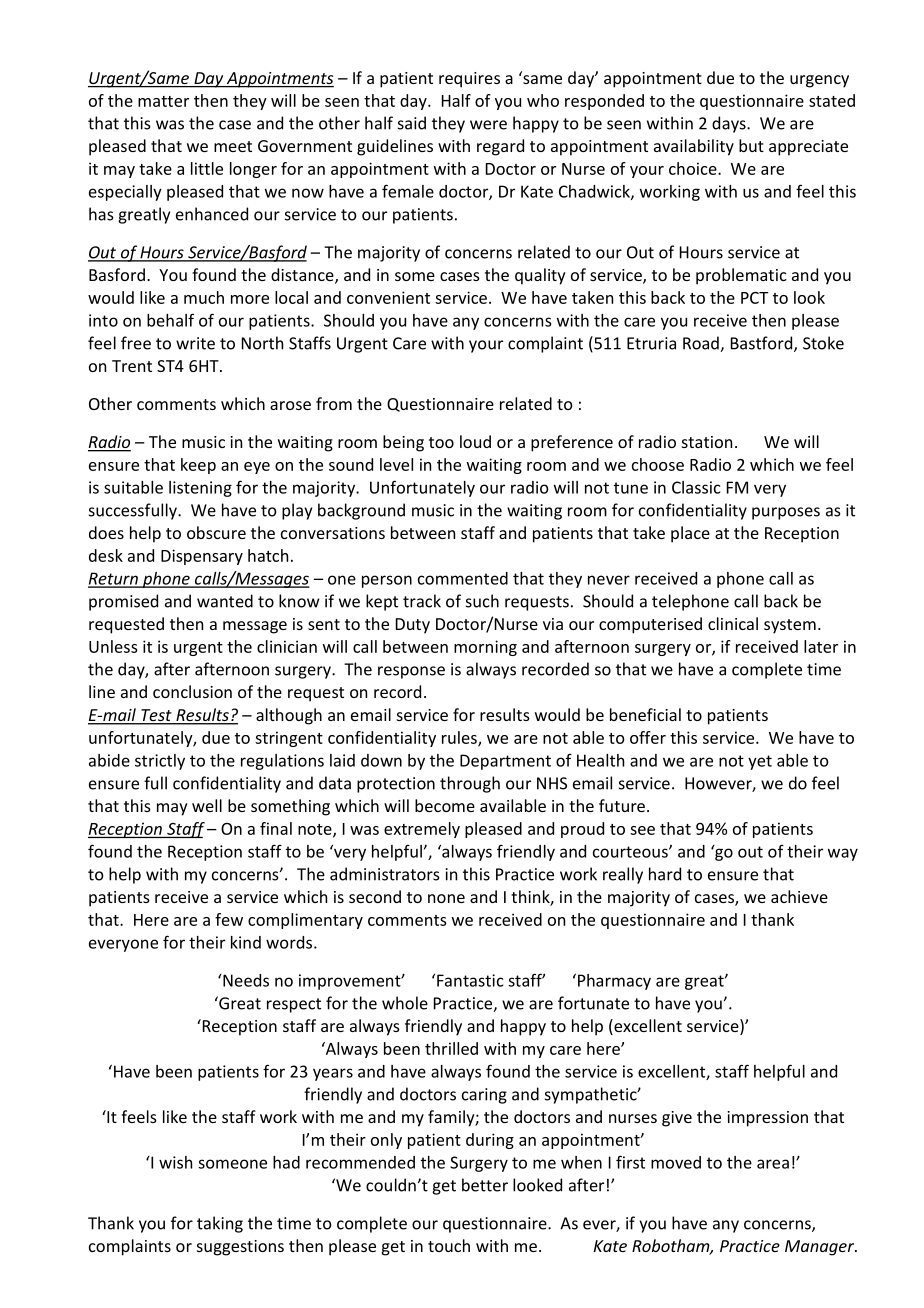 The image size is (924, 1308). I want to click on area, so click(773, 1164).
